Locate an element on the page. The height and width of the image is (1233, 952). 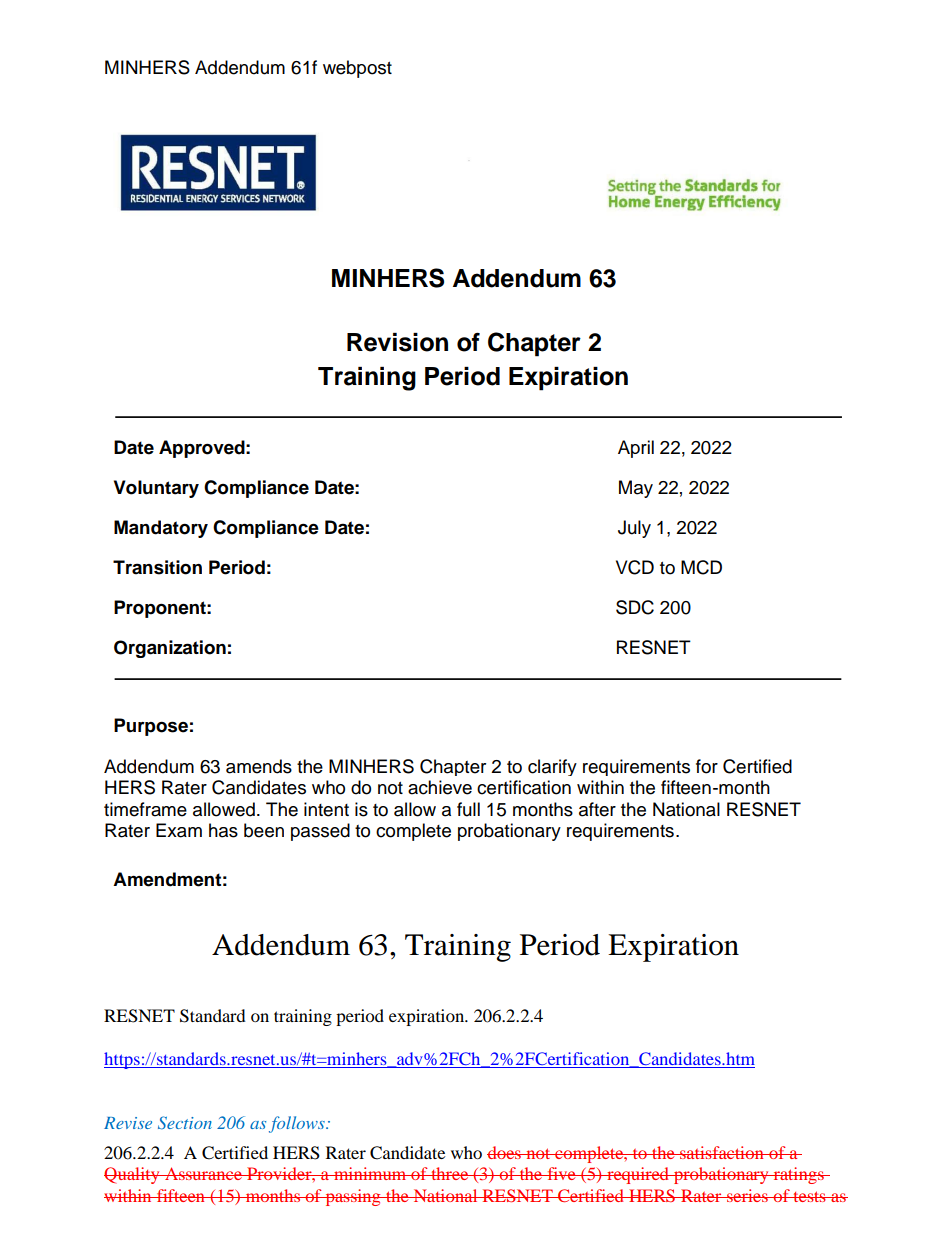
Revision is located at coordinates (397, 342).
